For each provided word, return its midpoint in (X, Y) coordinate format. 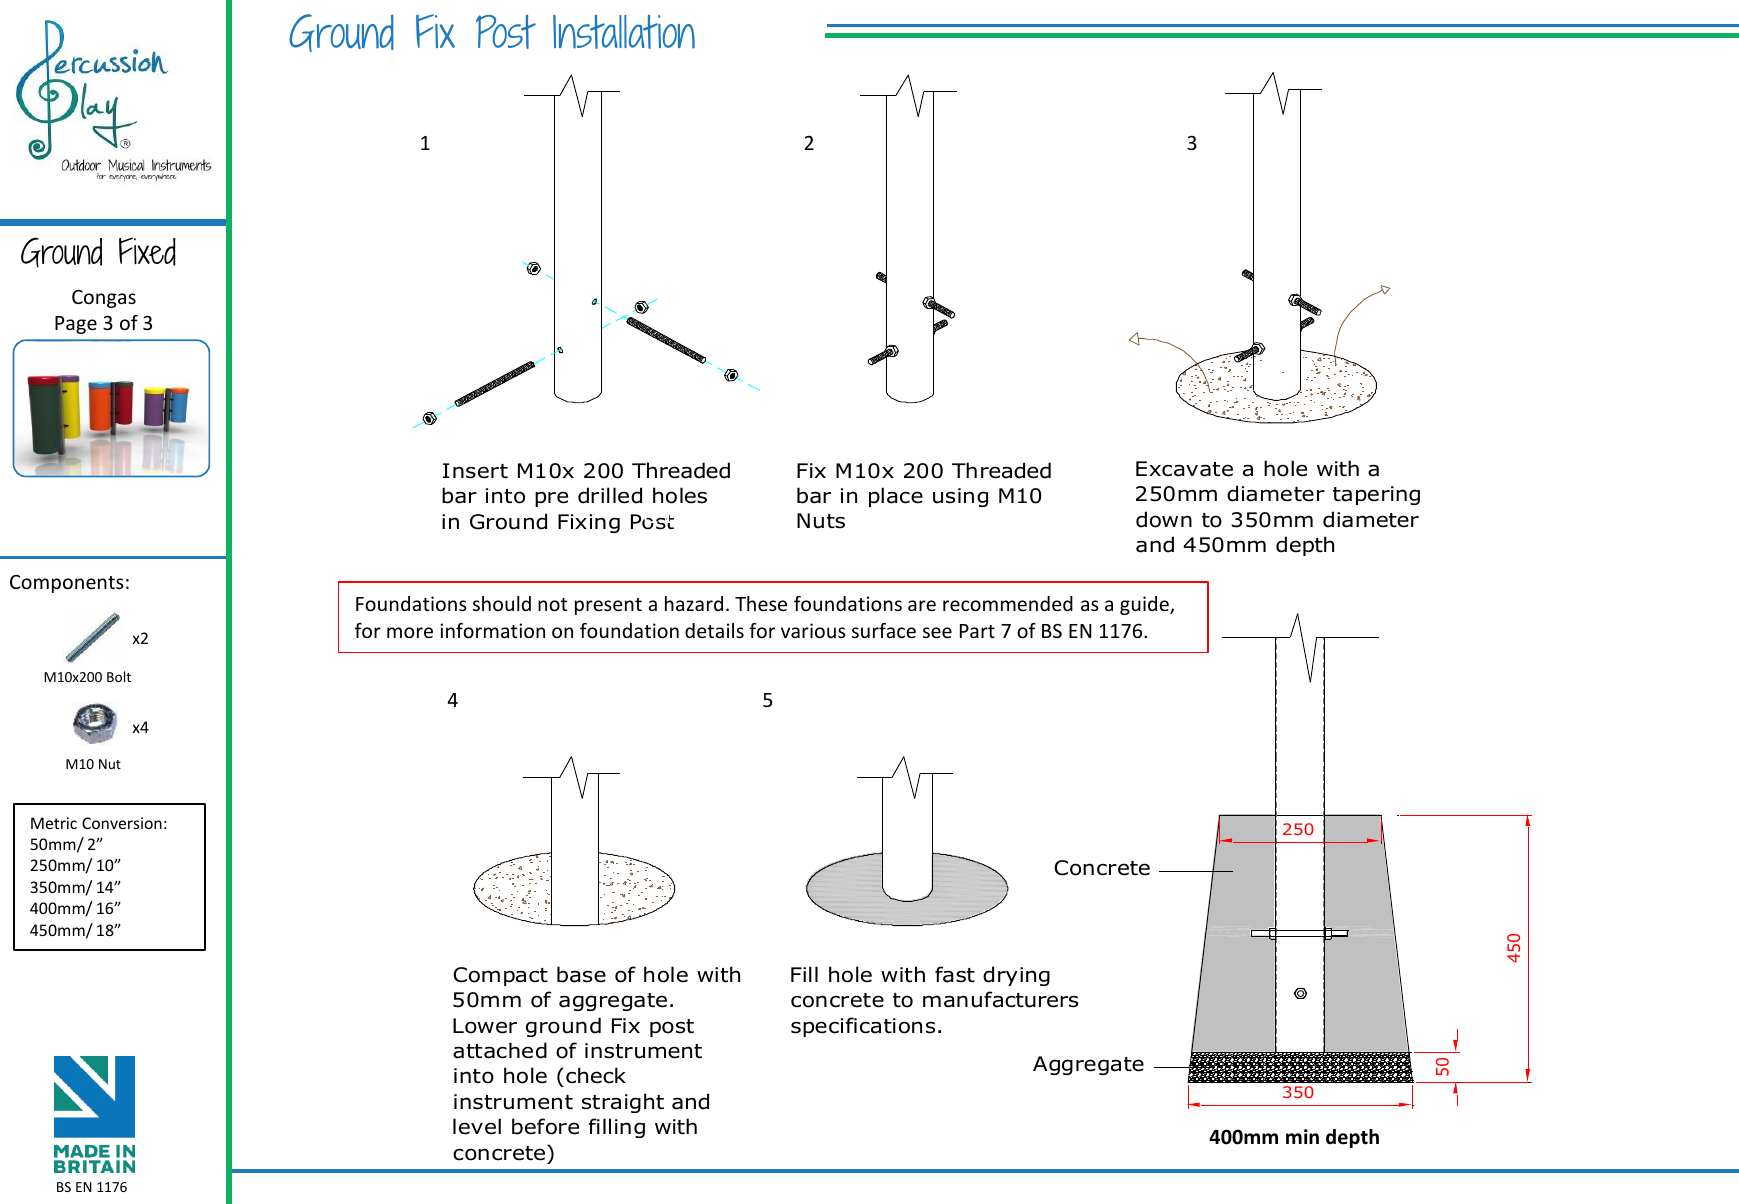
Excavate (1184, 469)
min (1302, 1136)
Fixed (147, 251)
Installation (624, 32)
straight (623, 1103)
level (477, 1126)
